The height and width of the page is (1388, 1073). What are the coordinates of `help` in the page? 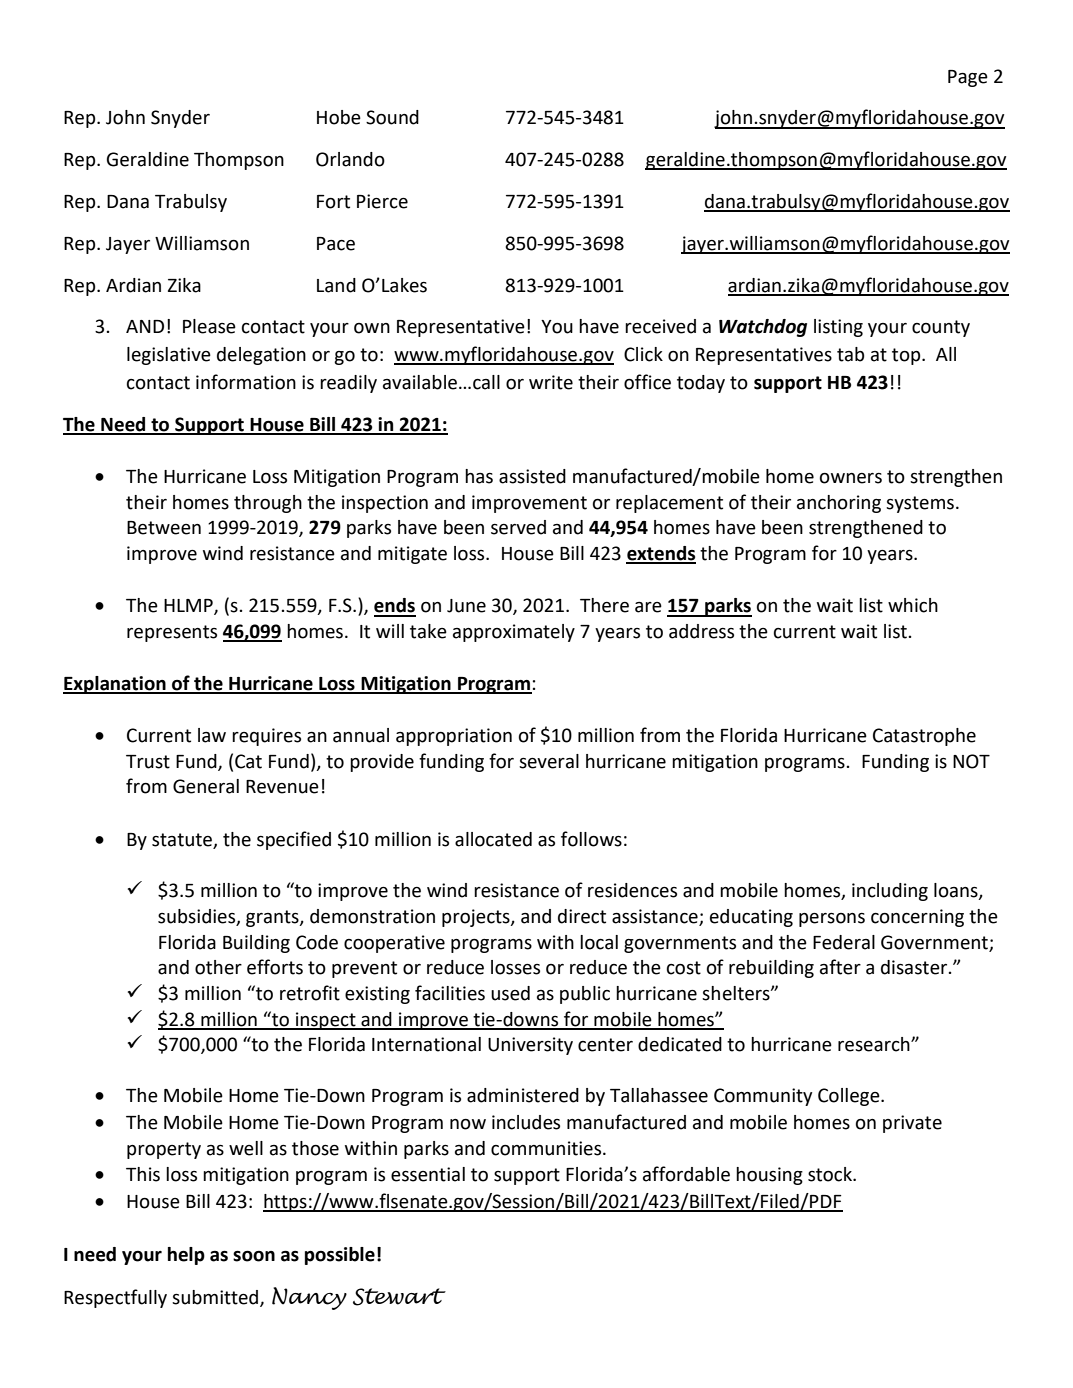 It's located at (186, 1256).
